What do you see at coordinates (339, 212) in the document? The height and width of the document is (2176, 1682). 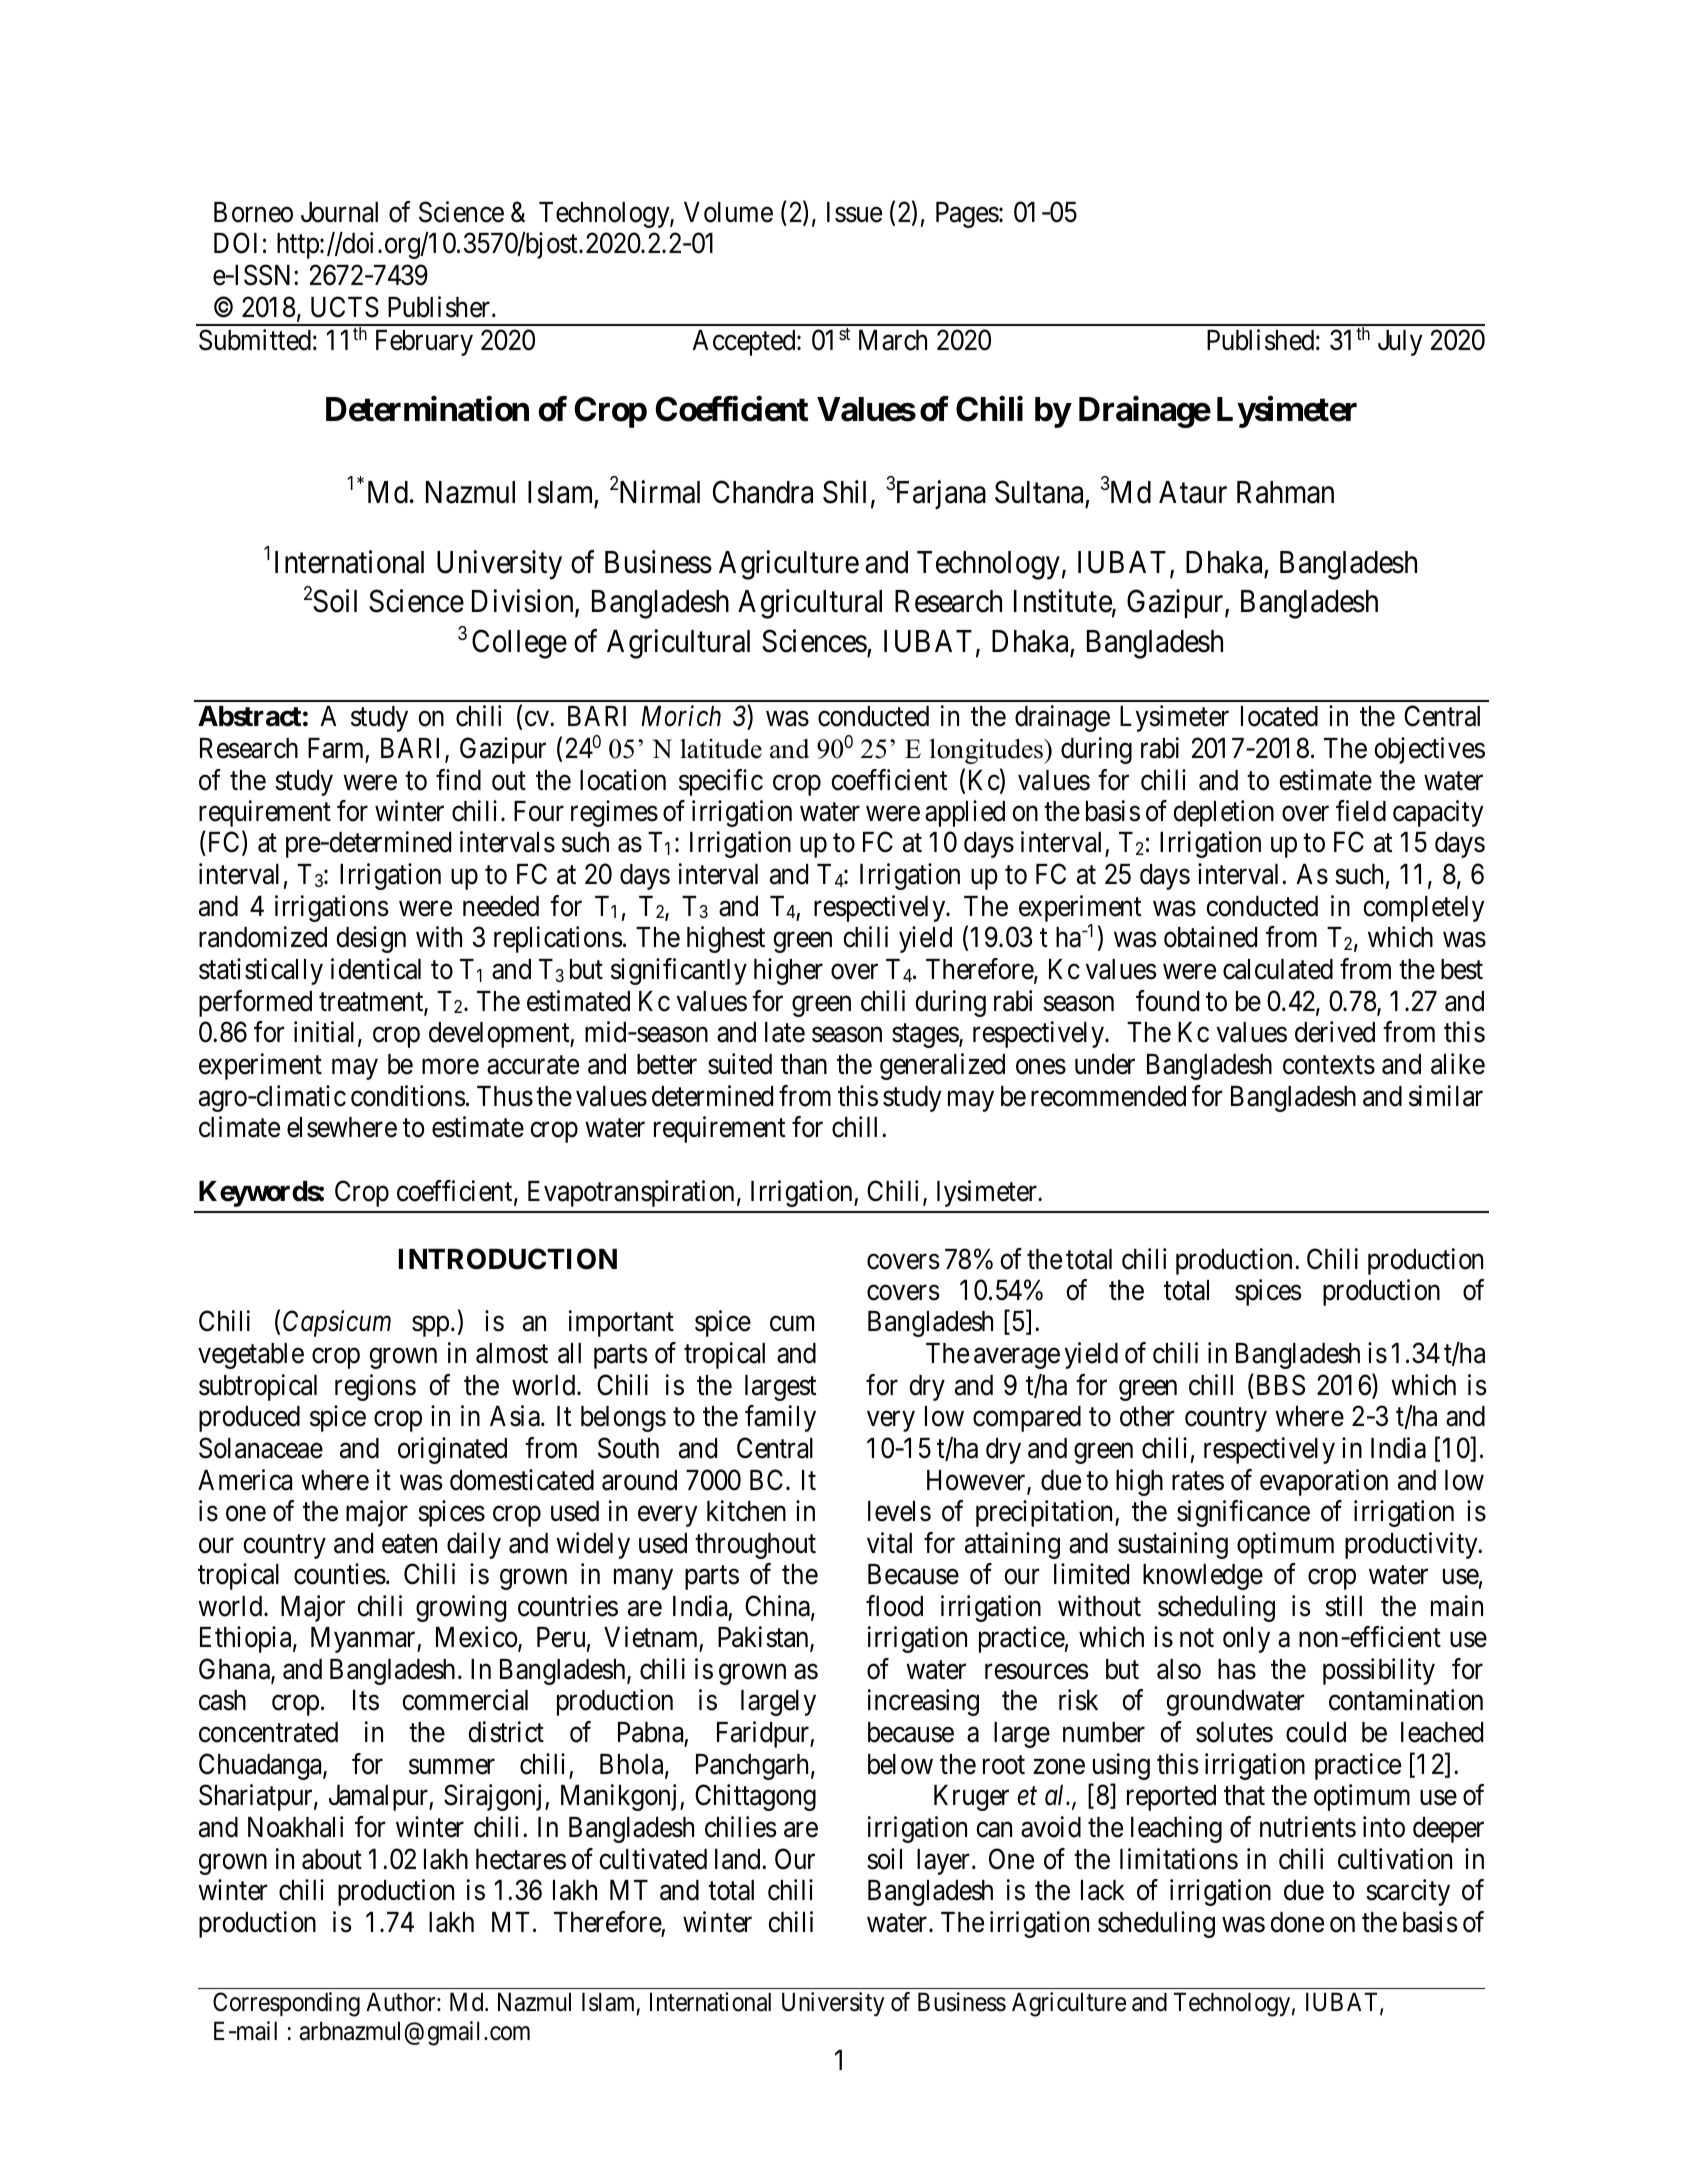 I see `Journal` at bounding box center [339, 212].
